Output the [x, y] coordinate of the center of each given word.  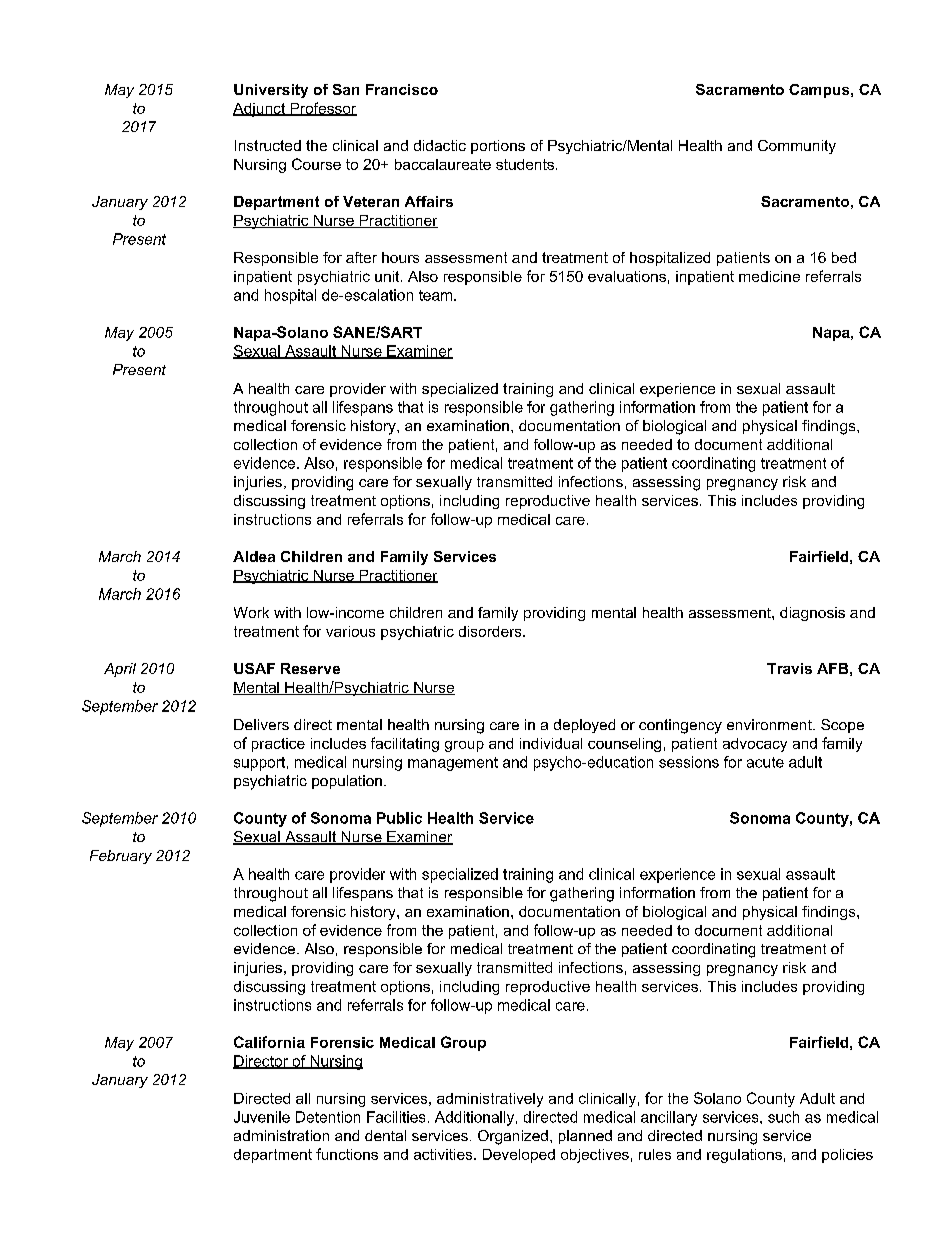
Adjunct [260, 110]
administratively [490, 1100]
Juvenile [262, 1117]
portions [498, 147]
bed [844, 257]
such [783, 1117]
